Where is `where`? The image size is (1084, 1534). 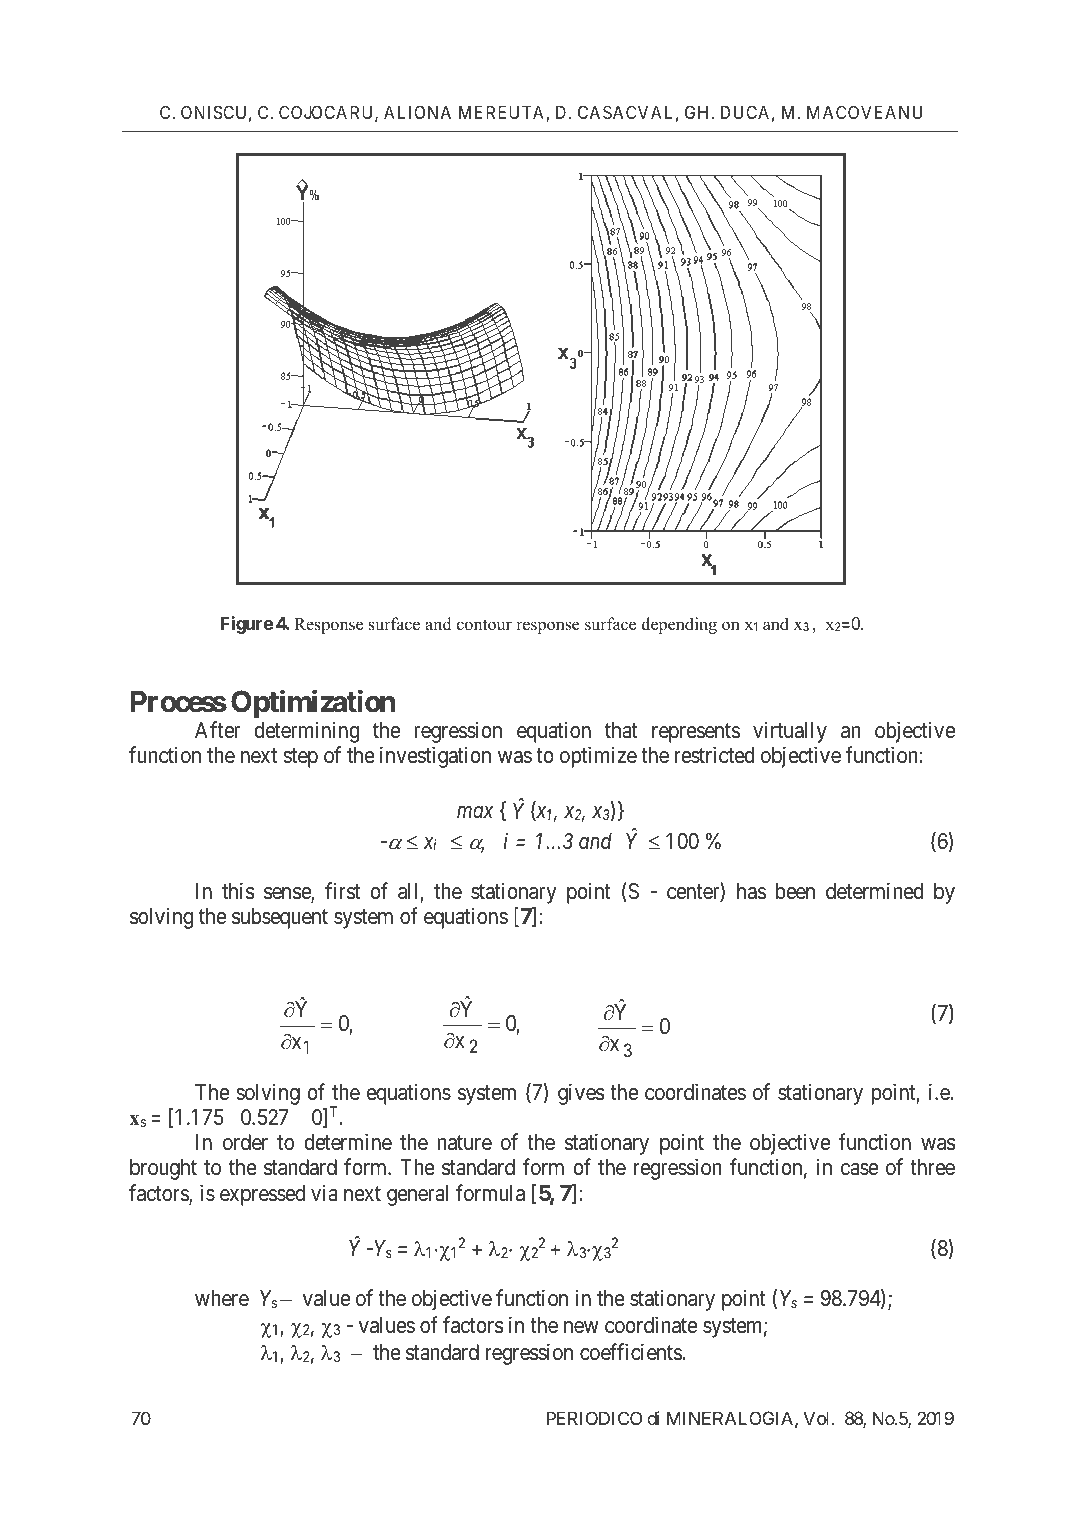
where is located at coordinates (222, 1298).
